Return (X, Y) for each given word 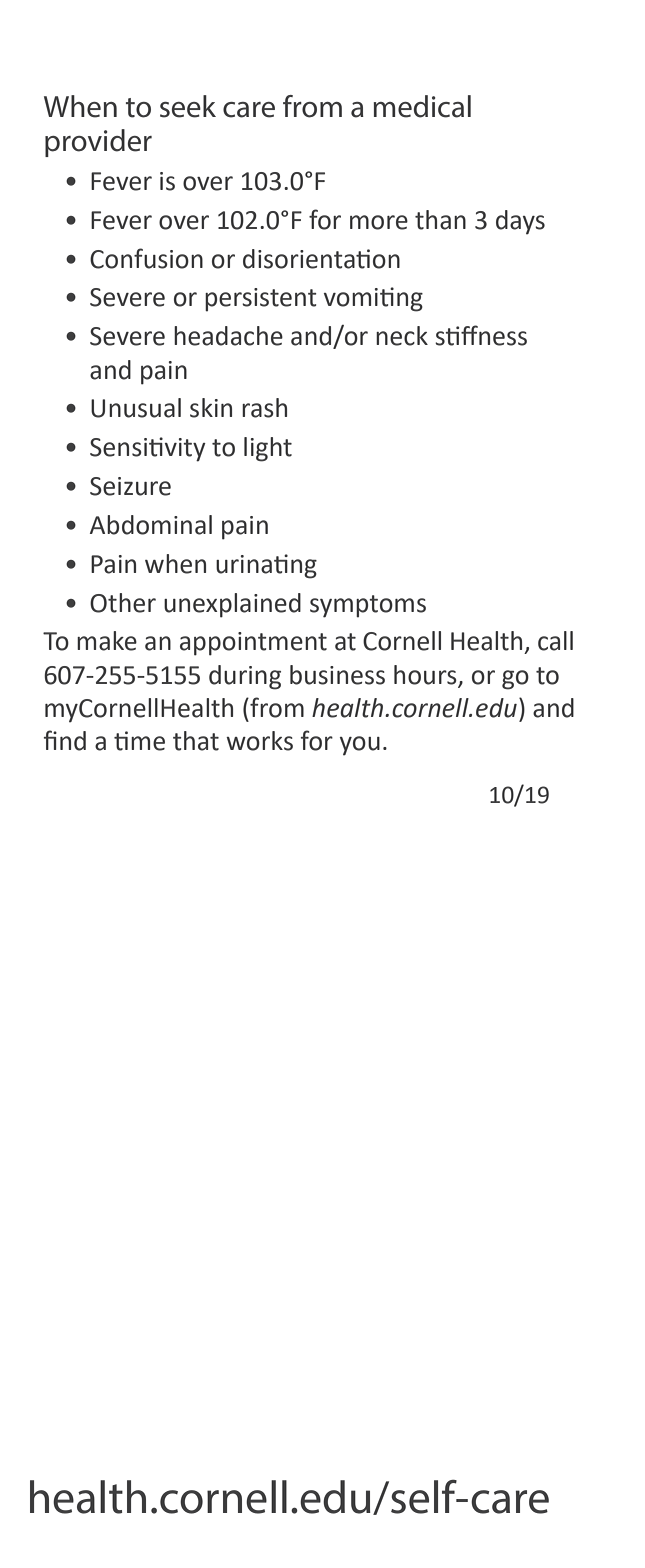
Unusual (136, 408)
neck (402, 336)
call (555, 641)
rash (264, 408)
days (520, 222)
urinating (266, 566)
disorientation (321, 259)
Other (123, 603)
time (139, 741)
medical (422, 106)
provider (98, 143)
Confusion (146, 258)
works (259, 741)
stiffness (481, 335)
